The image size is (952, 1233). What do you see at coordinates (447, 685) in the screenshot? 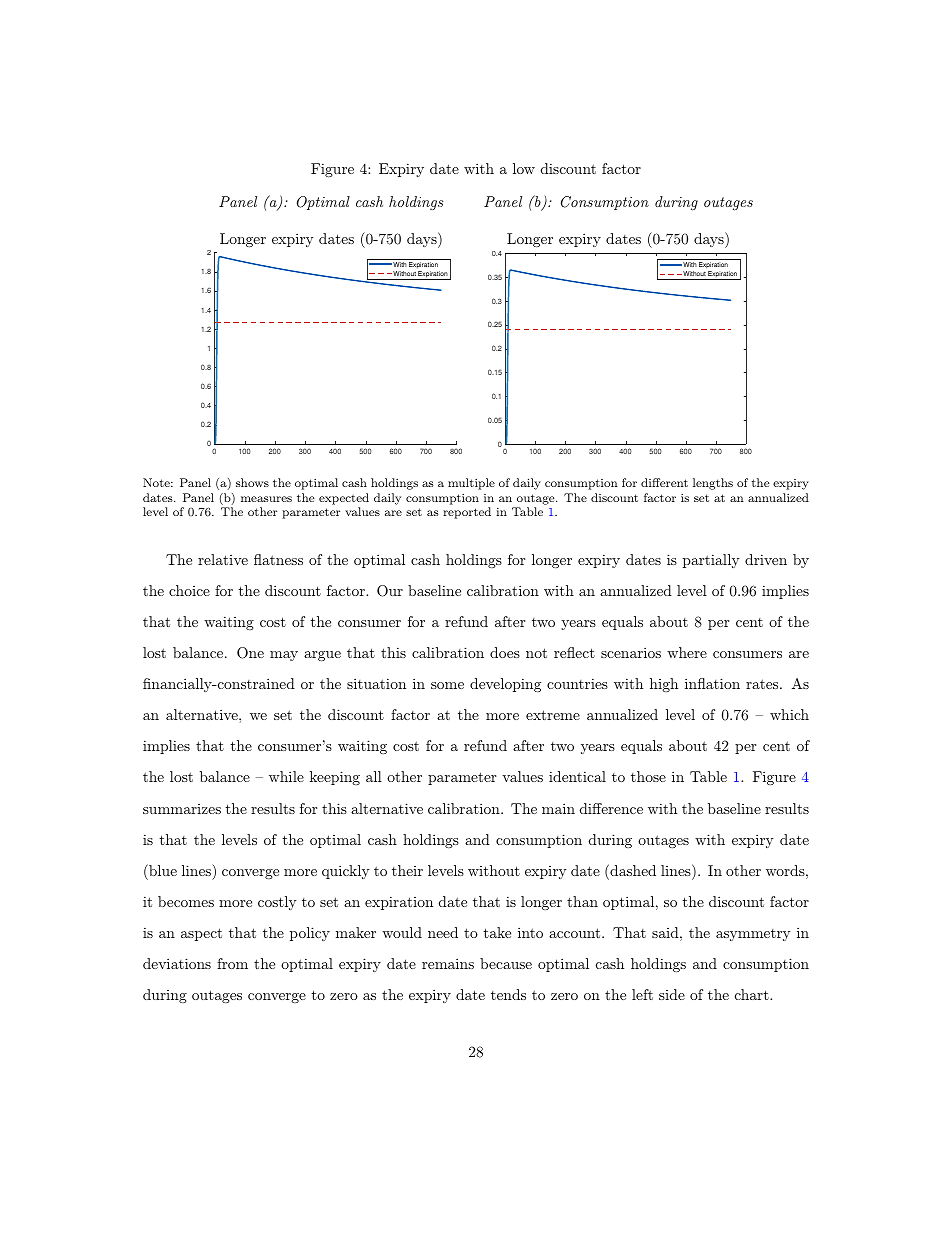
I see `some` at bounding box center [447, 685].
